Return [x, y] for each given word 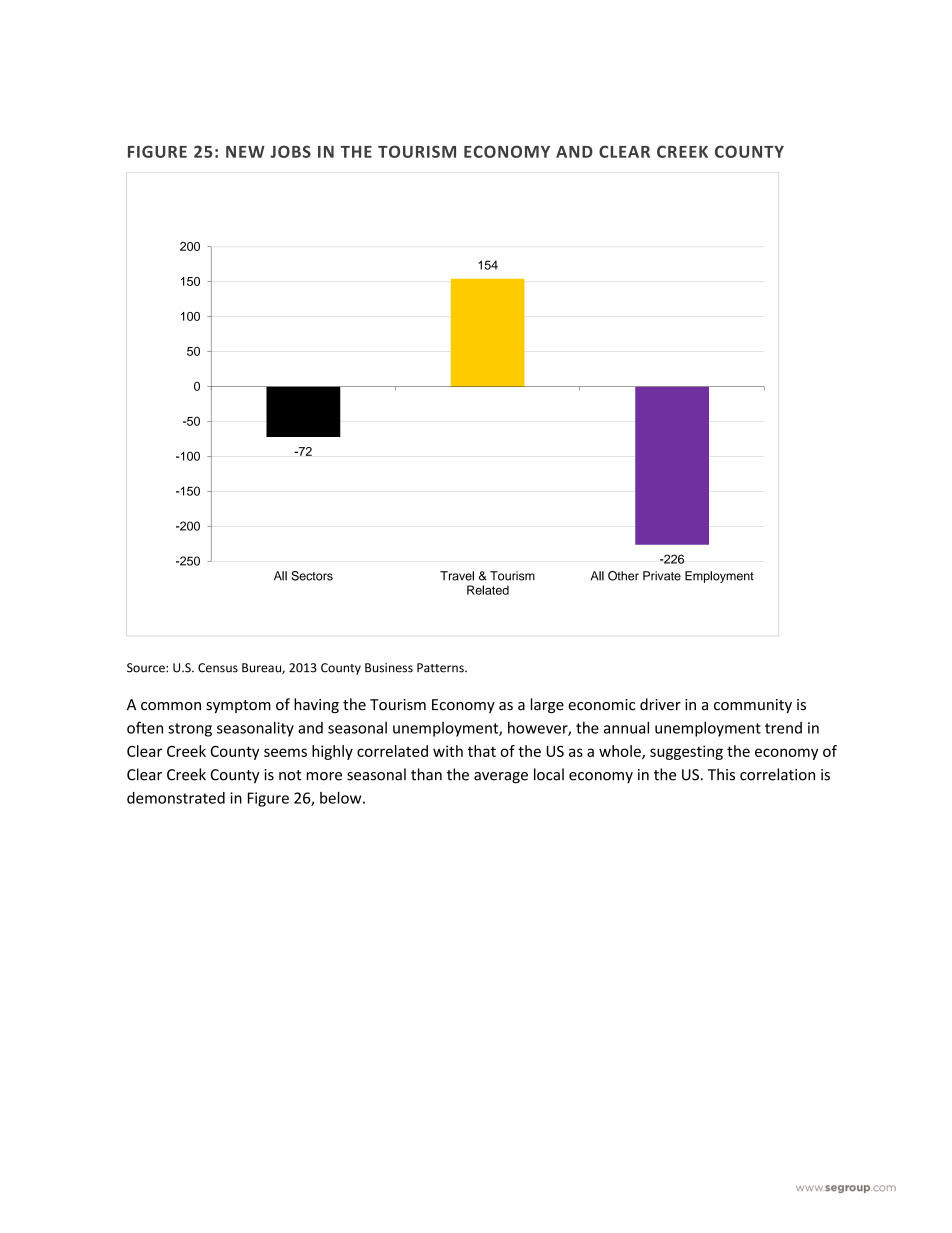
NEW [245, 152]
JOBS [290, 151]
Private [662, 576]
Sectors [312, 576]
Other [623, 576]
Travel [457, 576]
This [721, 774]
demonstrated [176, 798]
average [501, 778]
